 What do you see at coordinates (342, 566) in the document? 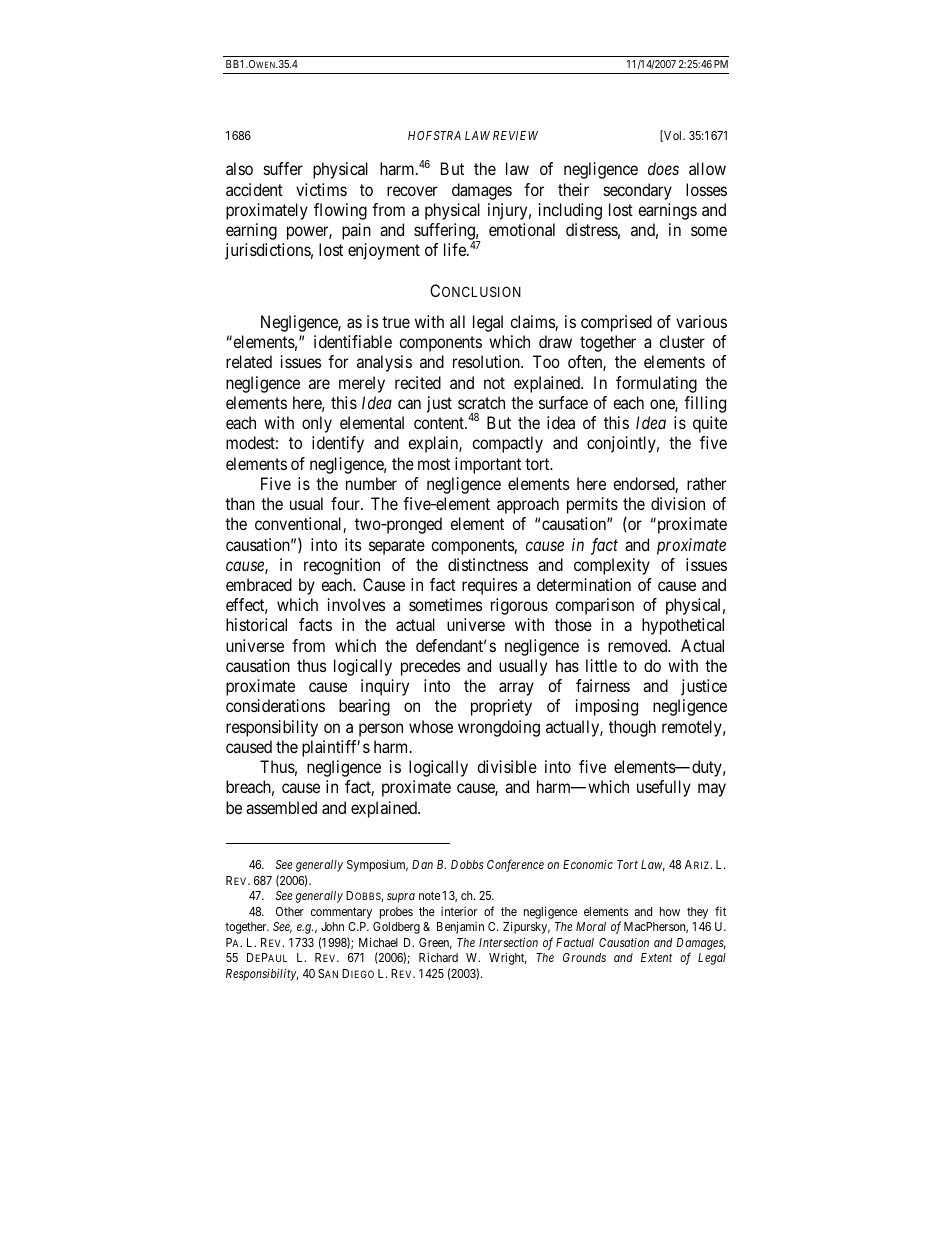
I see `recognition` at bounding box center [342, 566].
